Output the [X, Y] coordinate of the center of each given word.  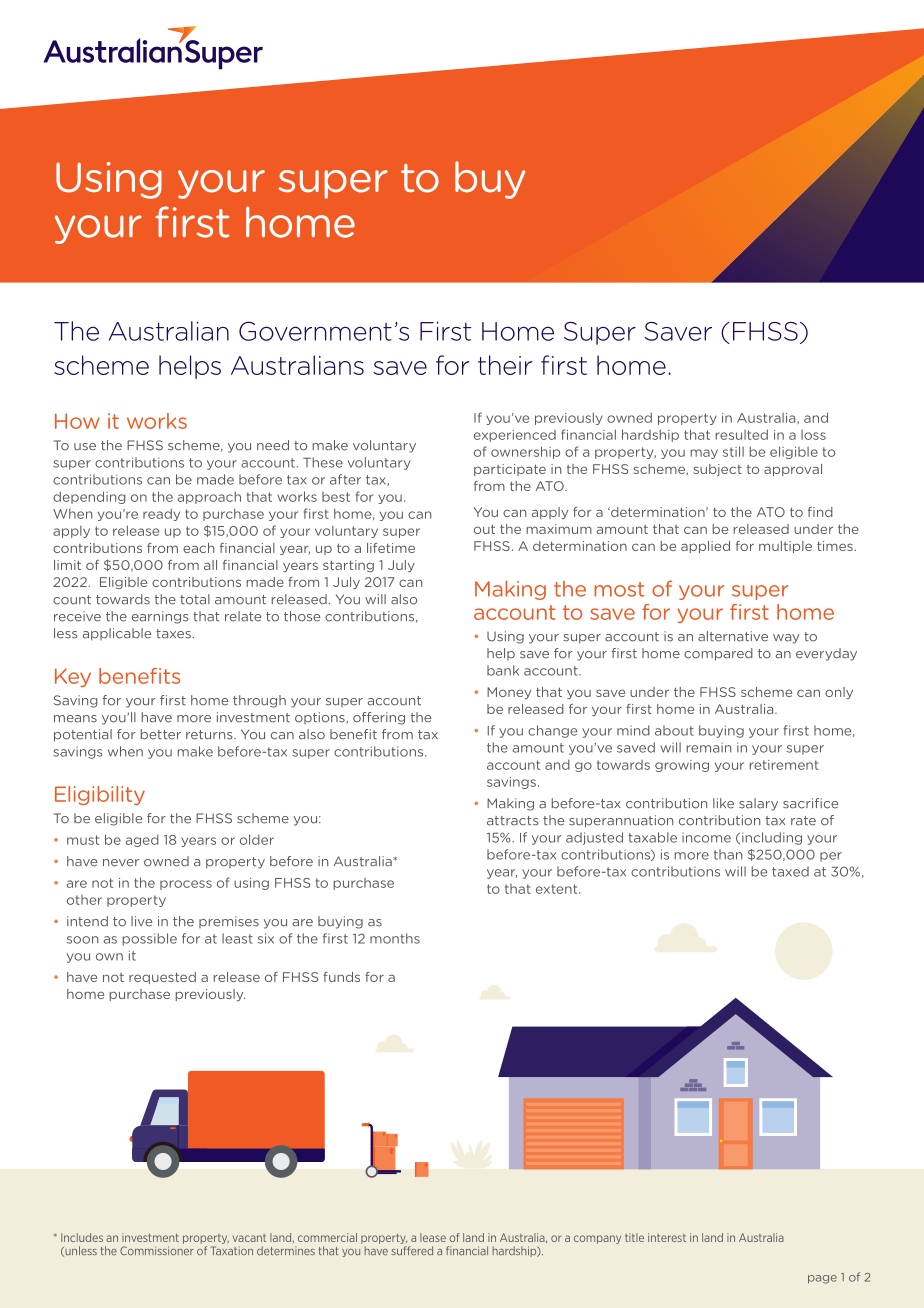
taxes [174, 634]
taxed [790, 871]
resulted [741, 434]
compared [718, 654]
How [77, 421]
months [395, 938]
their [505, 365]
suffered [412, 1250]
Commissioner [157, 1250]
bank [503, 670]
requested [162, 978]
